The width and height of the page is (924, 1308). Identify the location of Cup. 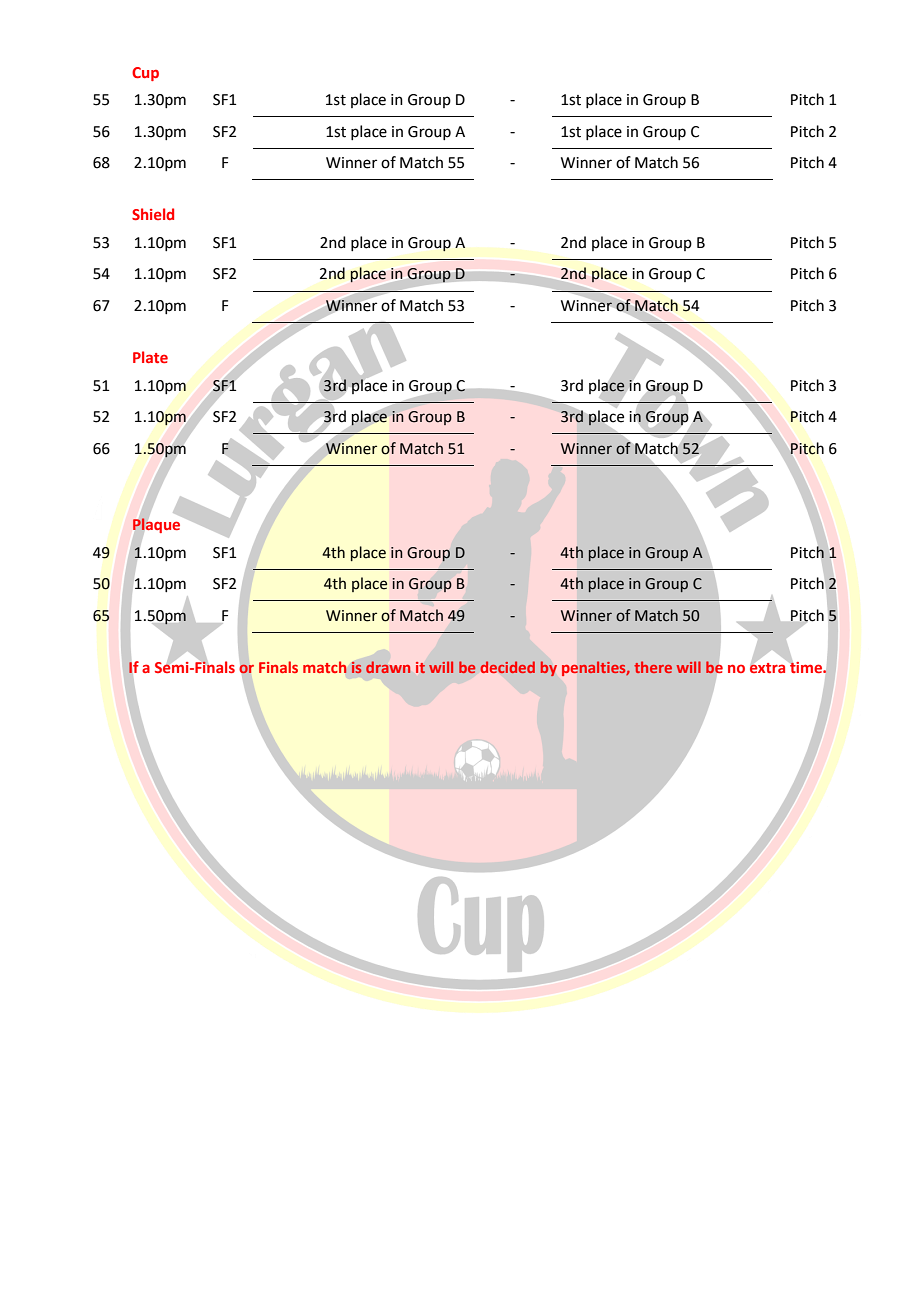
(145, 74).
